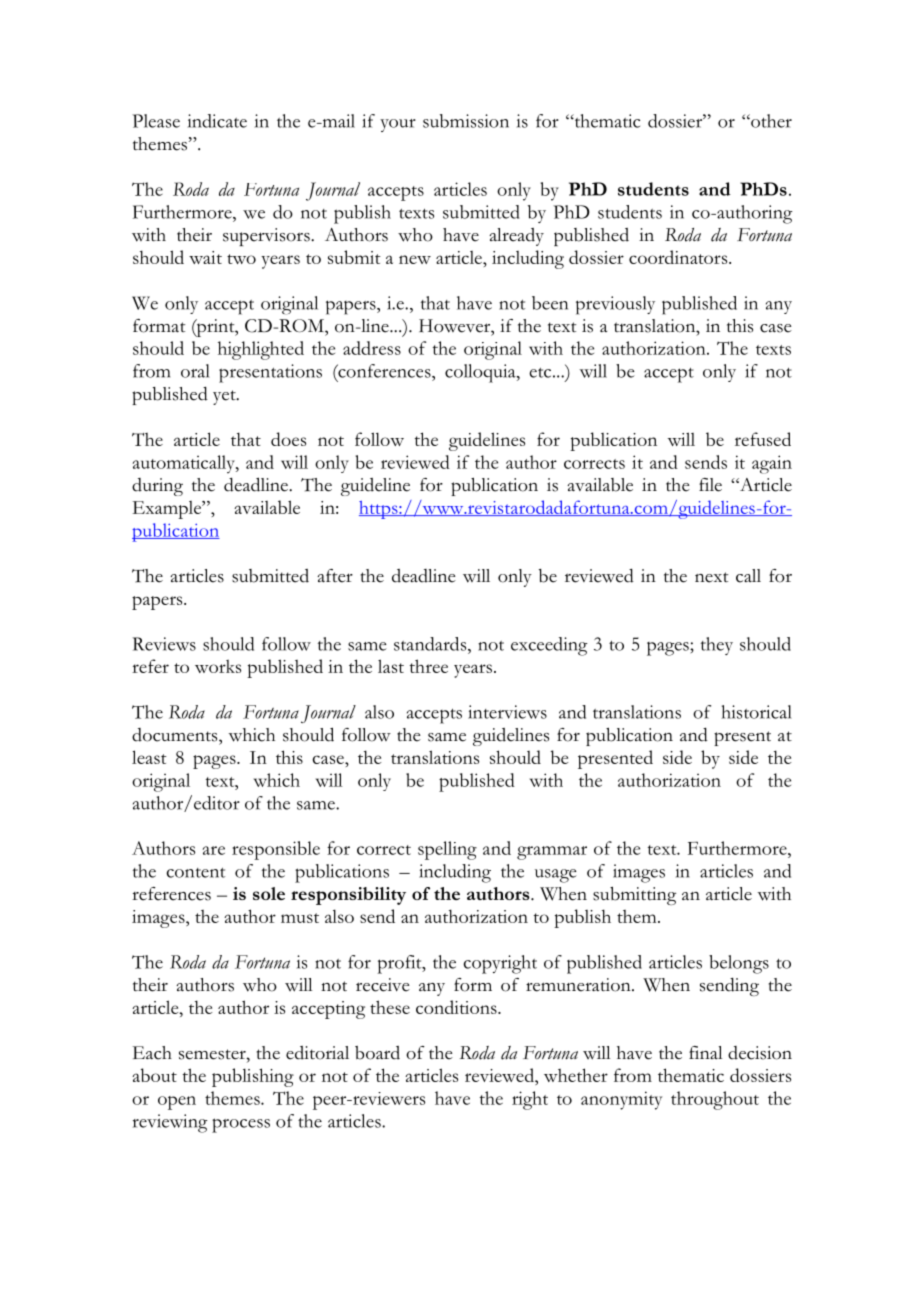  I want to click on they, so click(717, 646).
